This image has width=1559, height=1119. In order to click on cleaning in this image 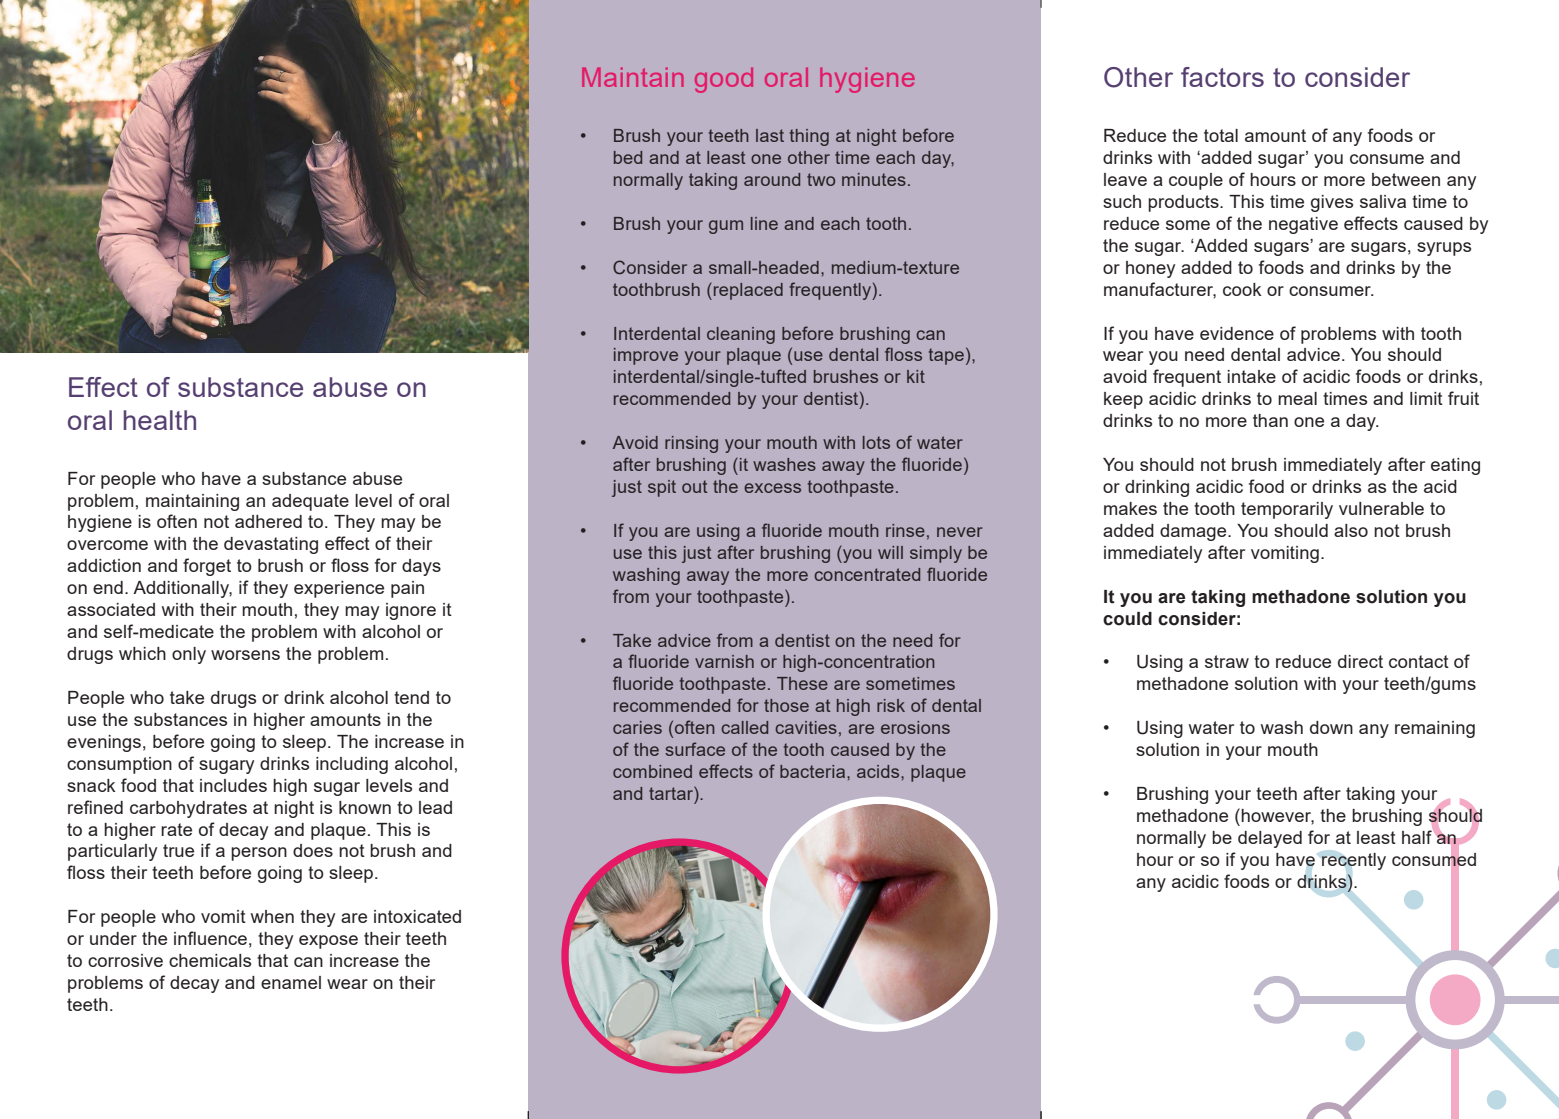, I will do `click(741, 335)`.
